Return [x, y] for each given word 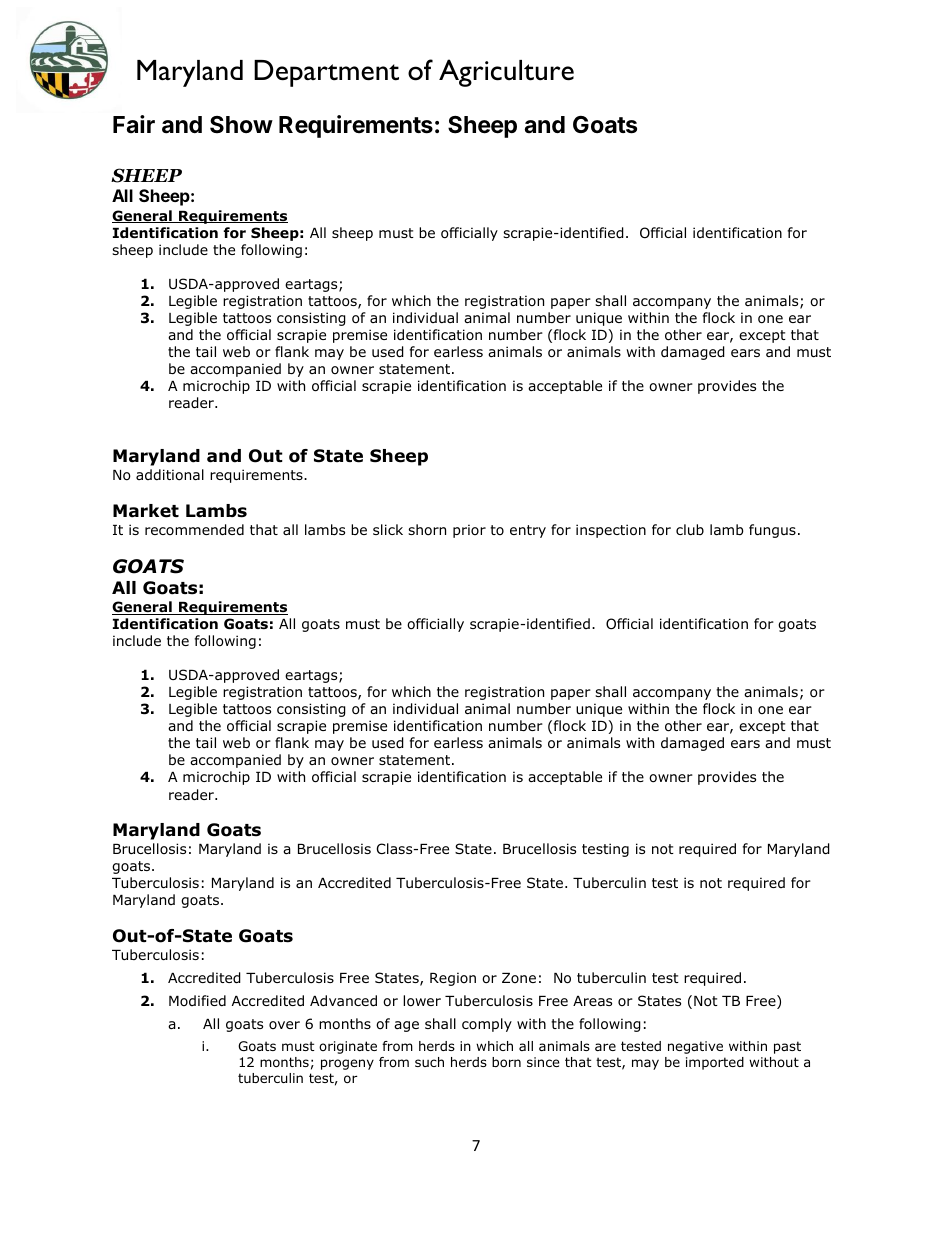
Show [241, 124]
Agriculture [506, 73]
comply [487, 1025]
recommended [194, 530]
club [690, 529]
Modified [197, 1000]
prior [469, 531]
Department [326, 73]
